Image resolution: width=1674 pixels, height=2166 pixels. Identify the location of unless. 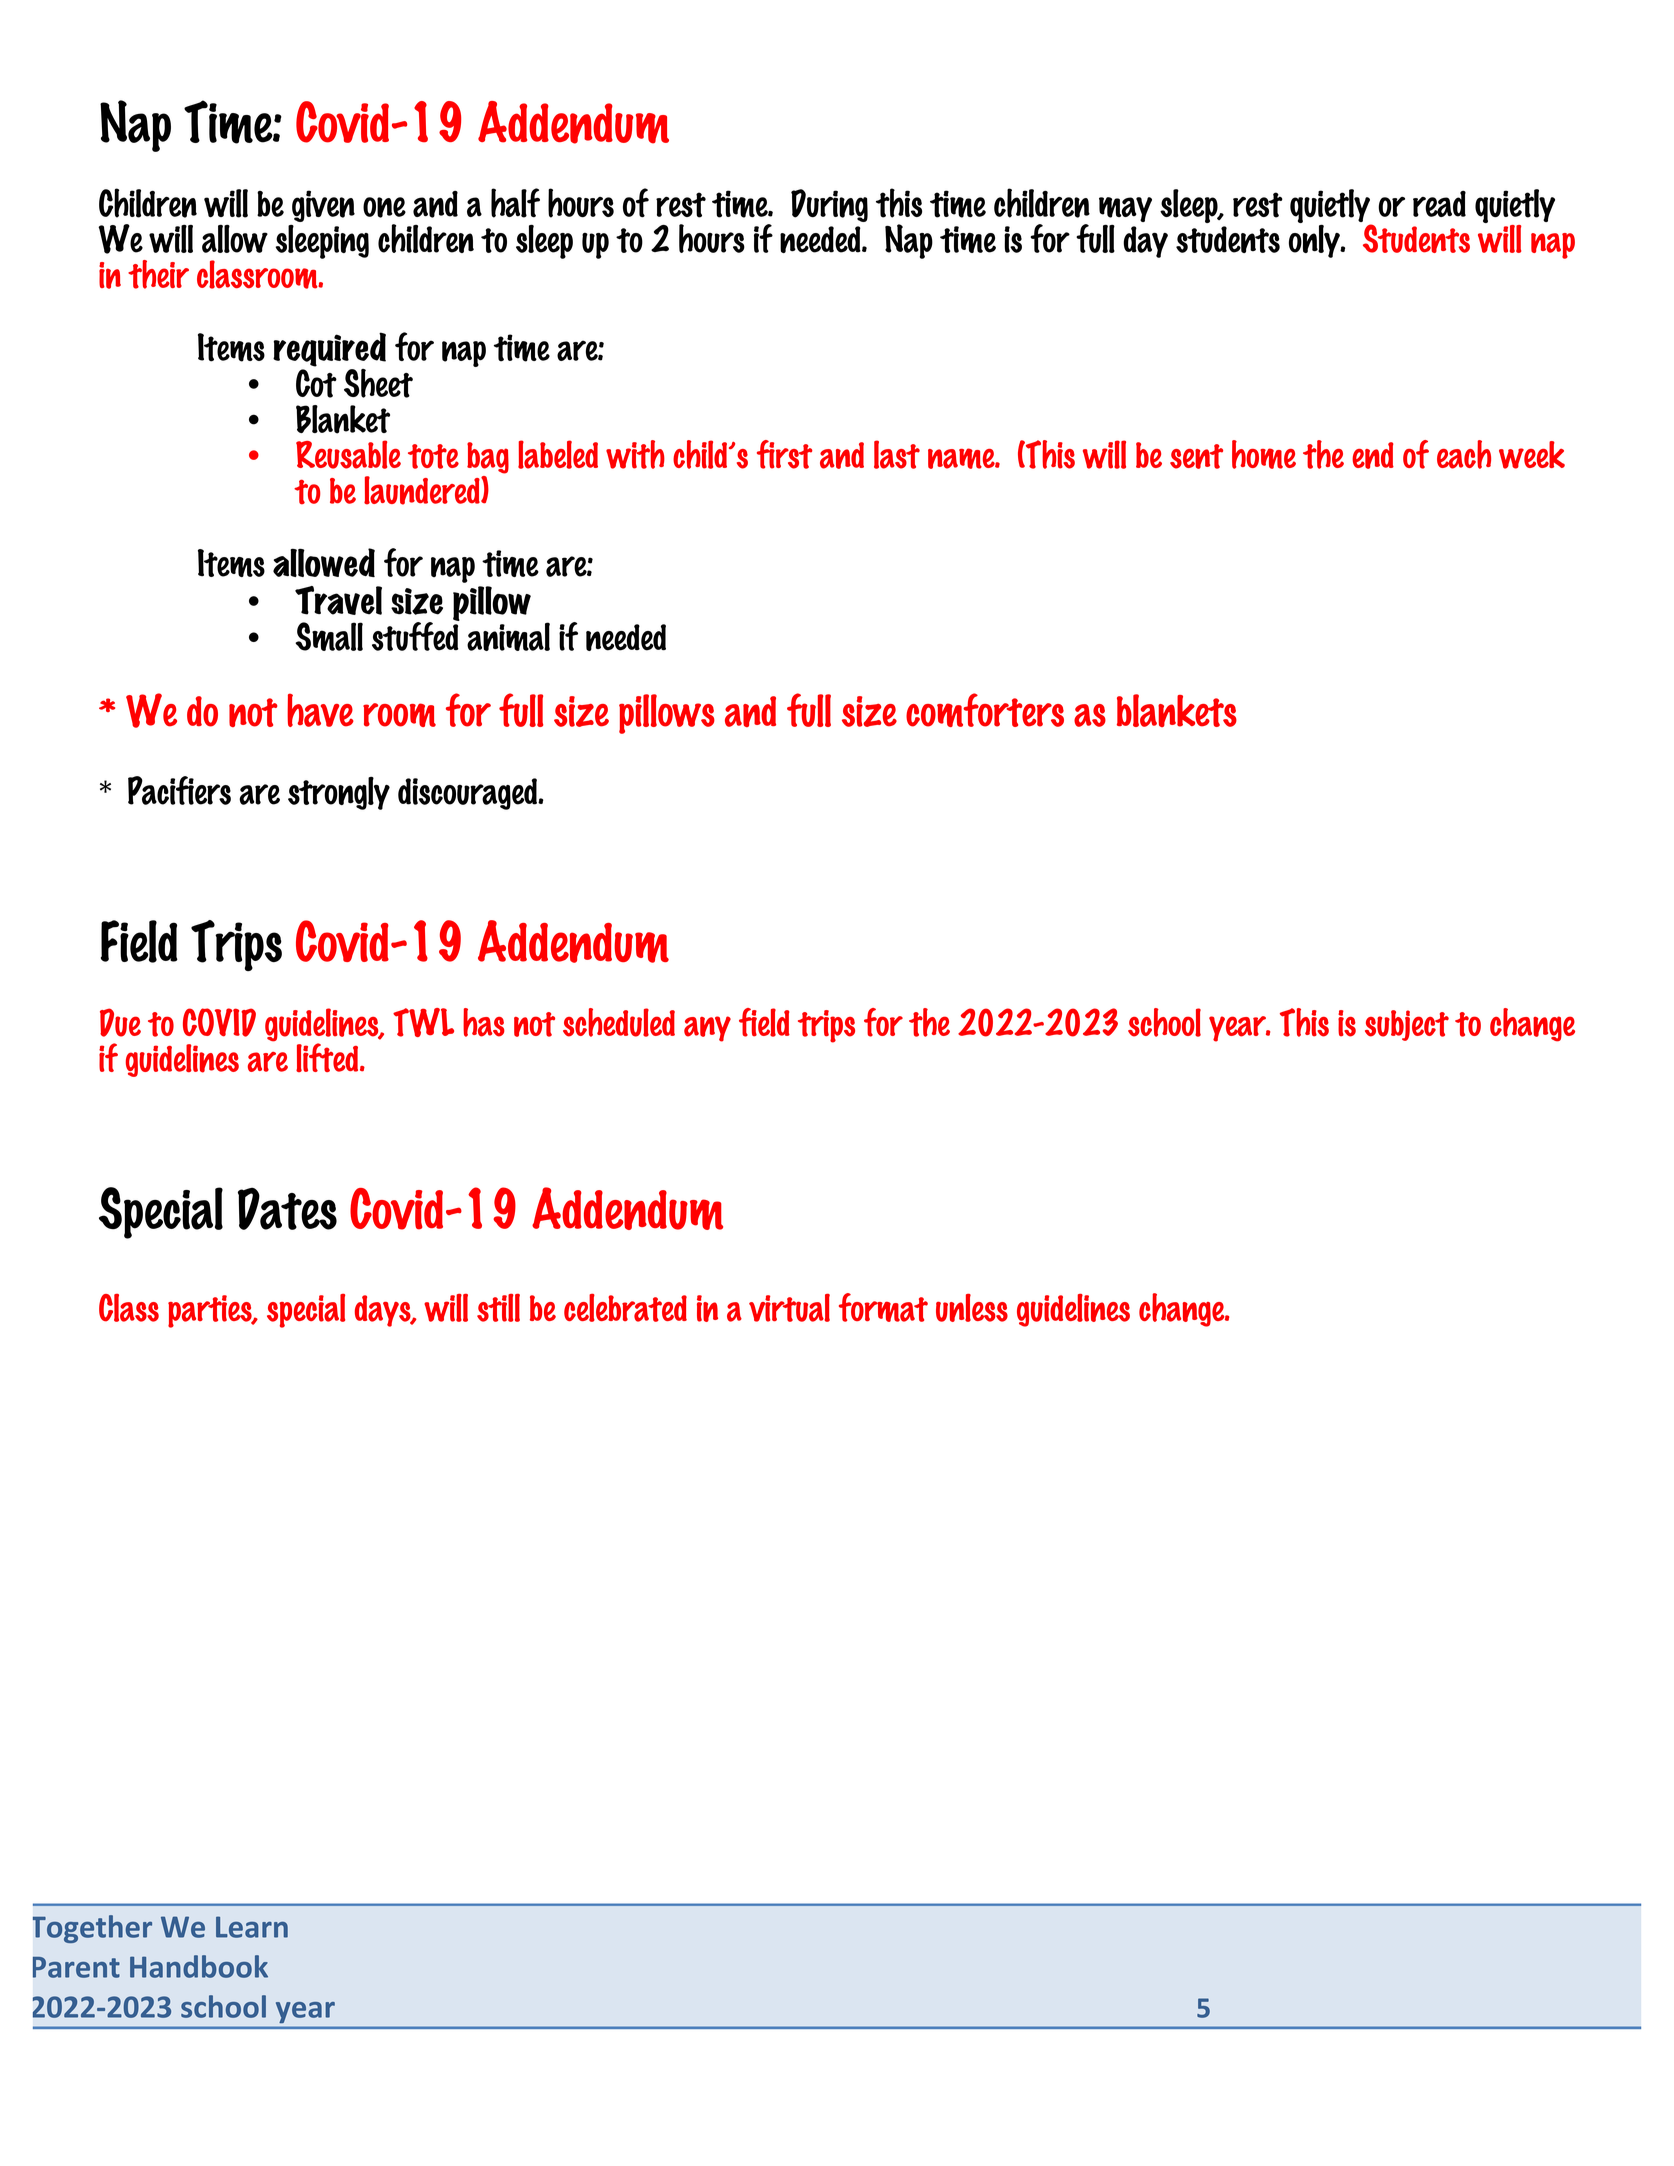
(972, 1308).
